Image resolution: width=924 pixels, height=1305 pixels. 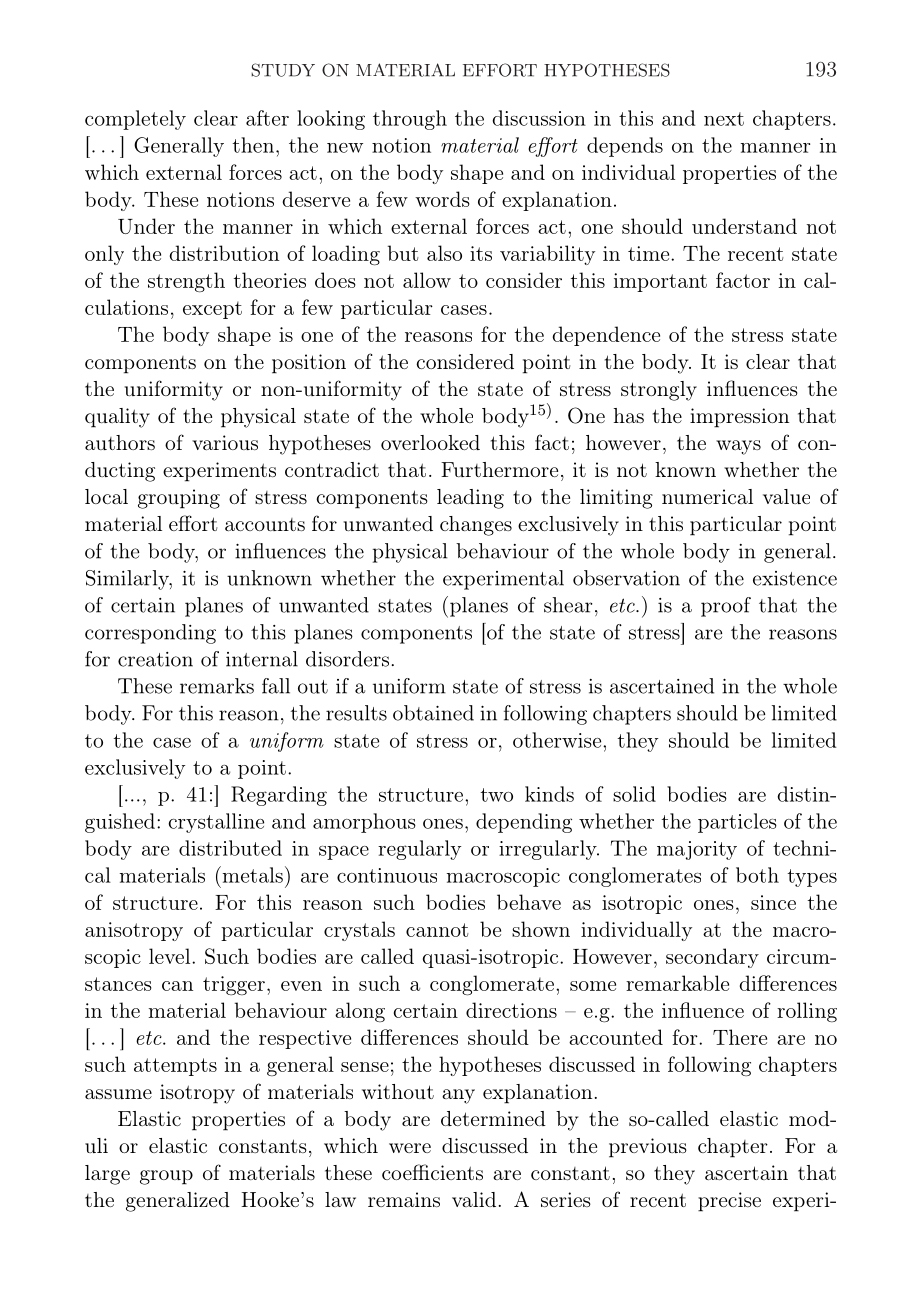 What do you see at coordinates (724, 119) in the page?
I see `next` at bounding box center [724, 119].
